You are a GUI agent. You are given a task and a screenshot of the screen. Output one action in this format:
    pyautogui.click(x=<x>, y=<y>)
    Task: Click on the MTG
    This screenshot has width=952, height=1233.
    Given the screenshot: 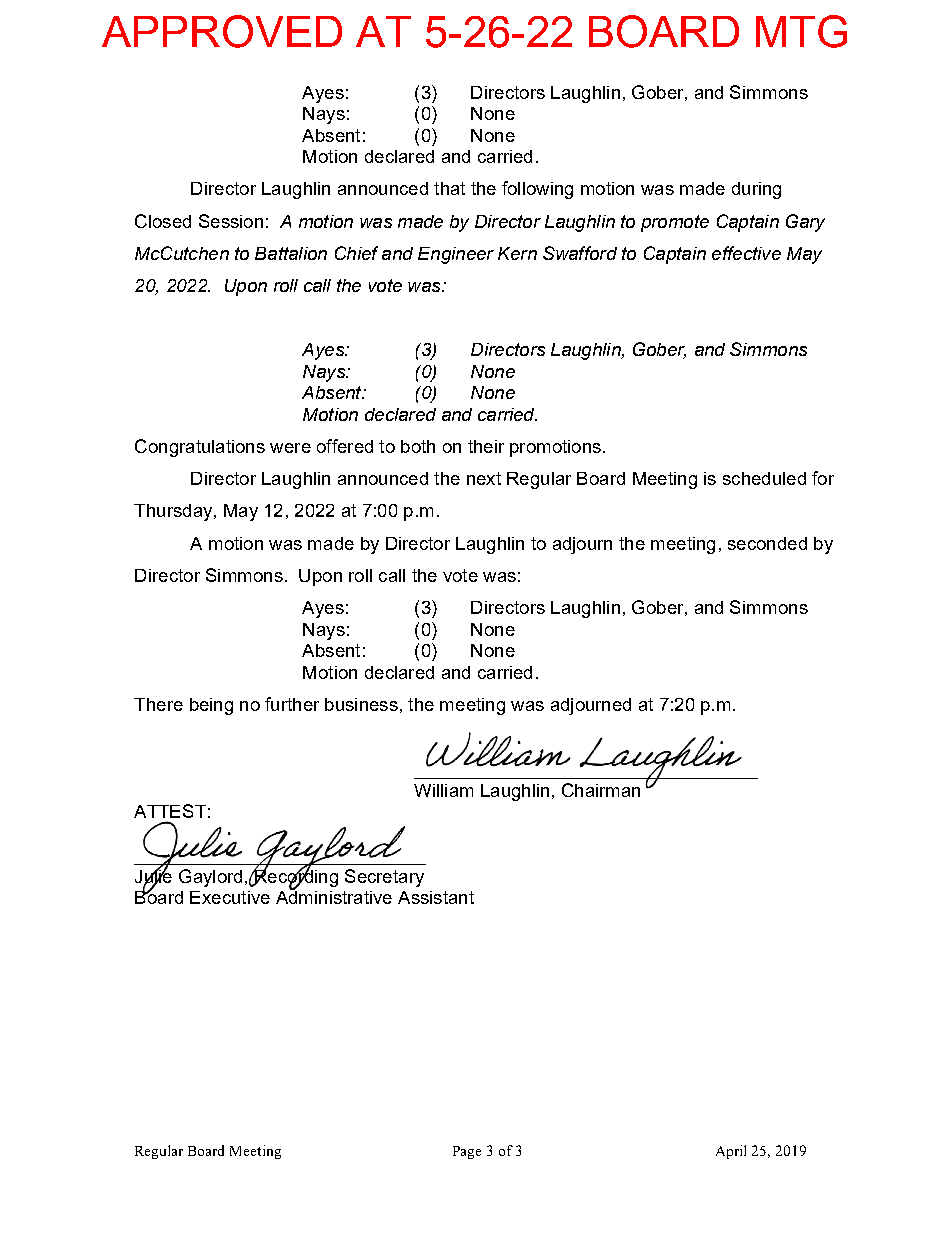 What is the action you would take?
    pyautogui.click(x=801, y=31)
